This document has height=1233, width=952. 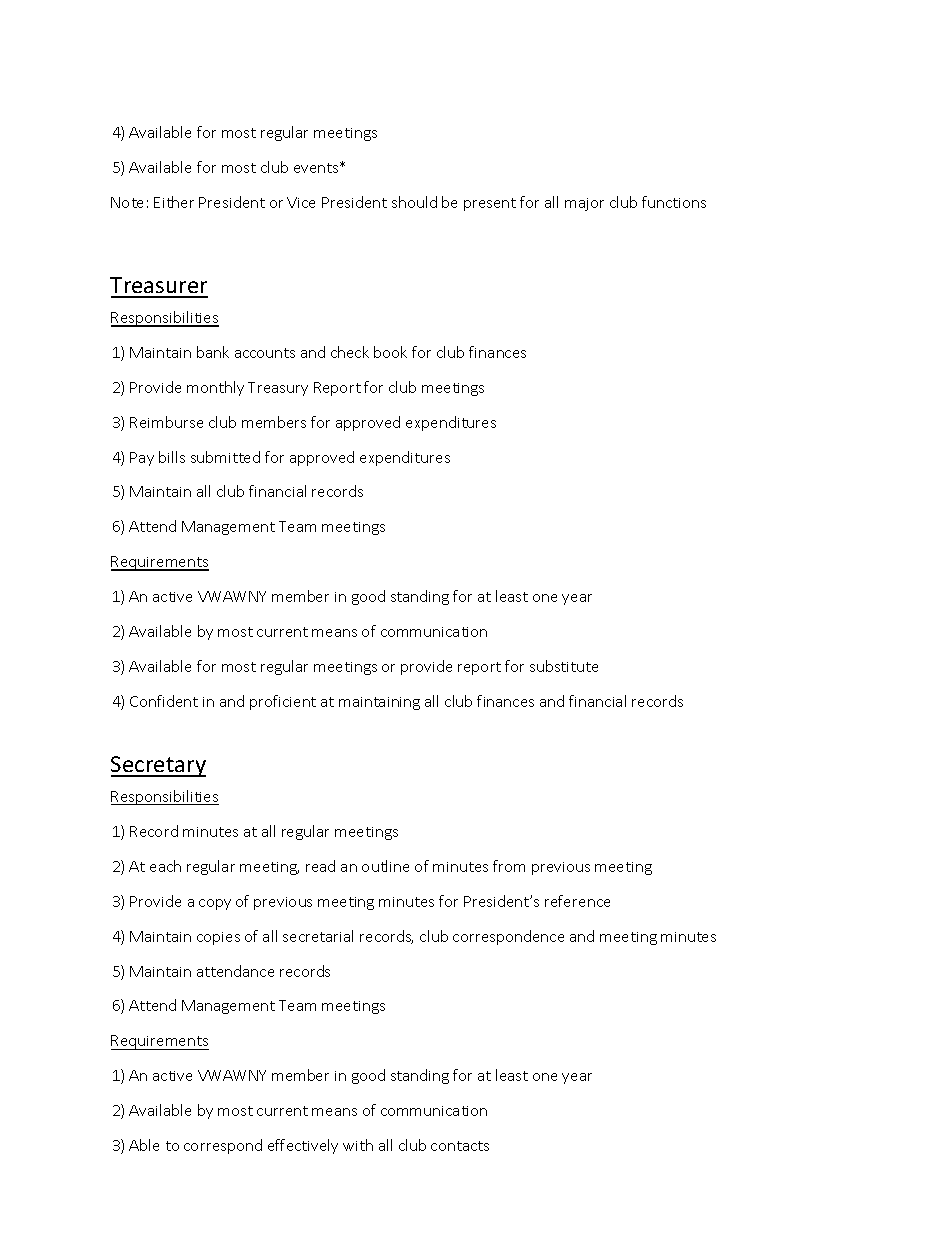 I want to click on effectively, so click(x=303, y=1146).
